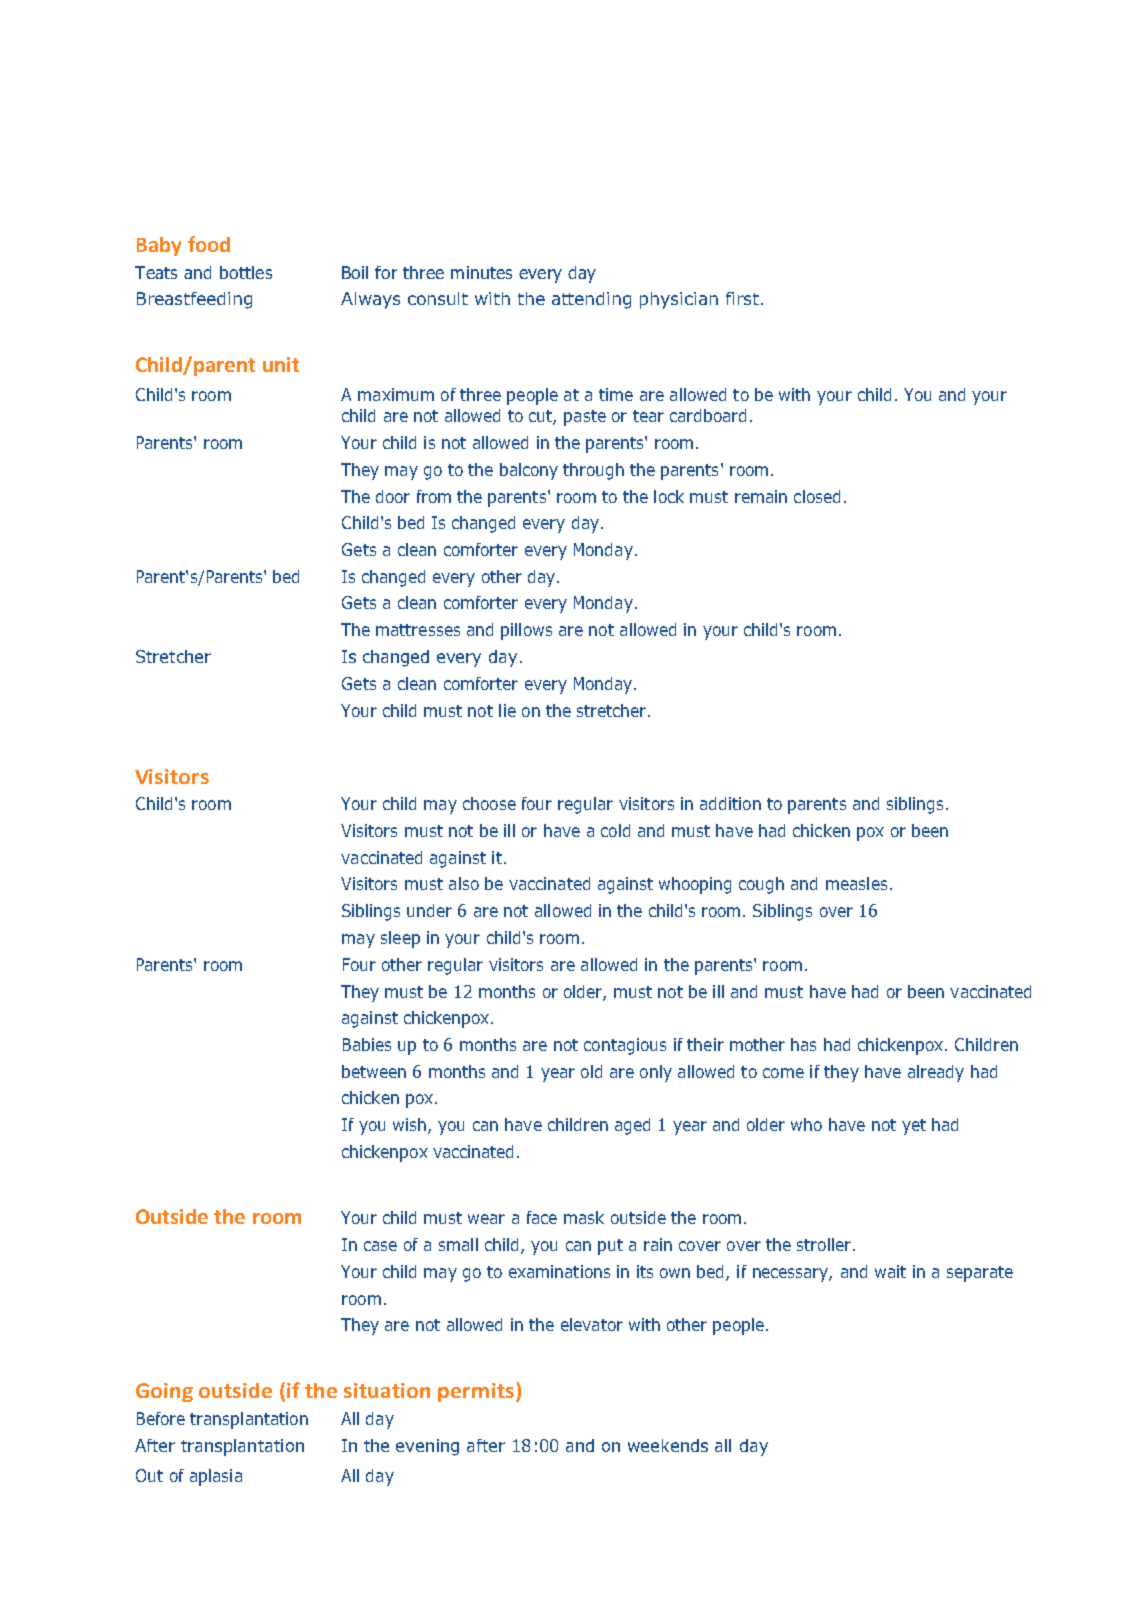 The width and height of the document is (1136, 1608). What do you see at coordinates (914, 1127) in the document?
I see `yet` at bounding box center [914, 1127].
